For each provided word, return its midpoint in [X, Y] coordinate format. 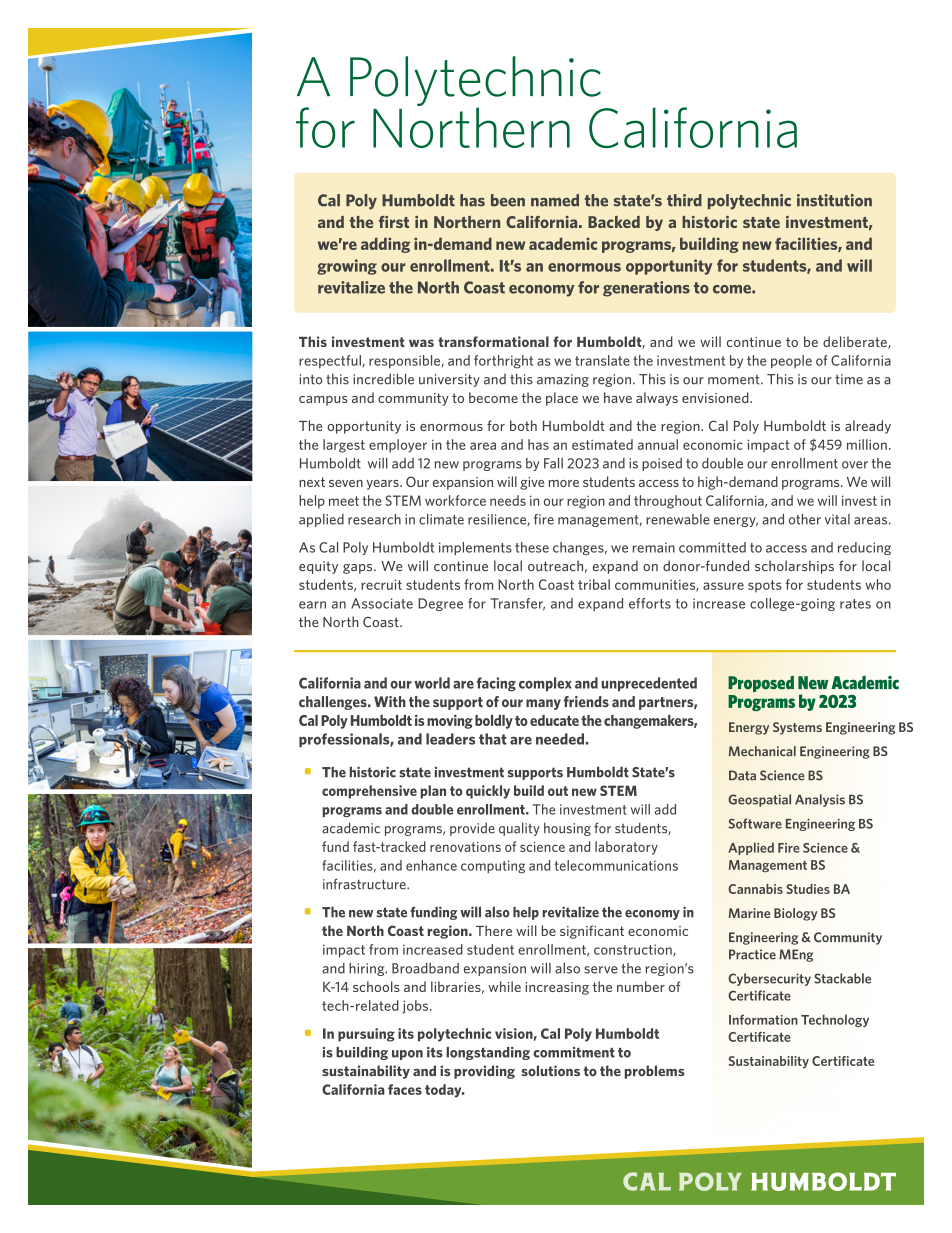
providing [484, 1072]
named [555, 200]
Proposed [761, 684]
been [508, 200]
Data [742, 775]
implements [475, 548]
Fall [553, 463]
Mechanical [762, 751]
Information [763, 1019]
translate [602, 360]
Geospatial [759, 800]
